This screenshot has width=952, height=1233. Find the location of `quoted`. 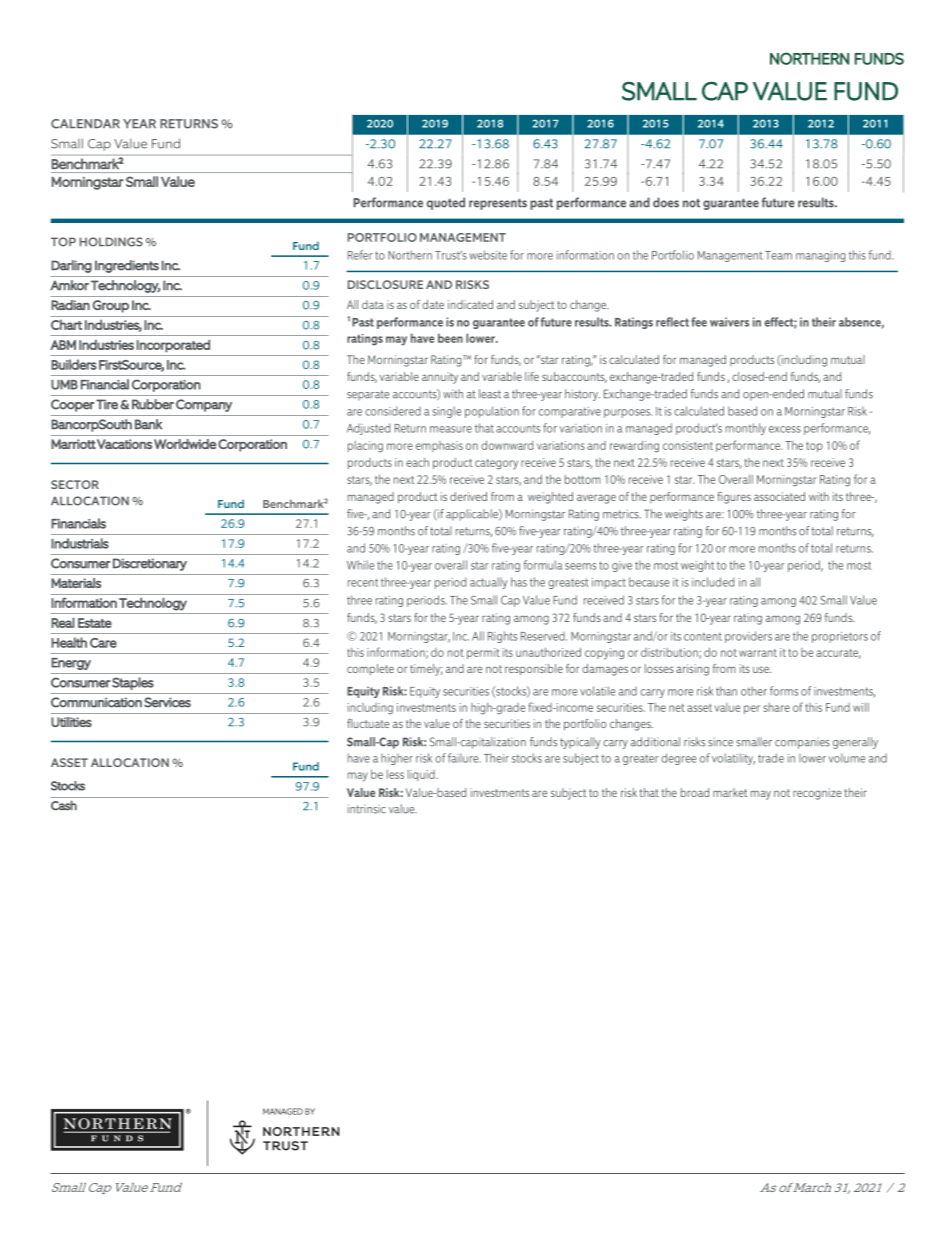

quoted is located at coordinates (446, 203).
